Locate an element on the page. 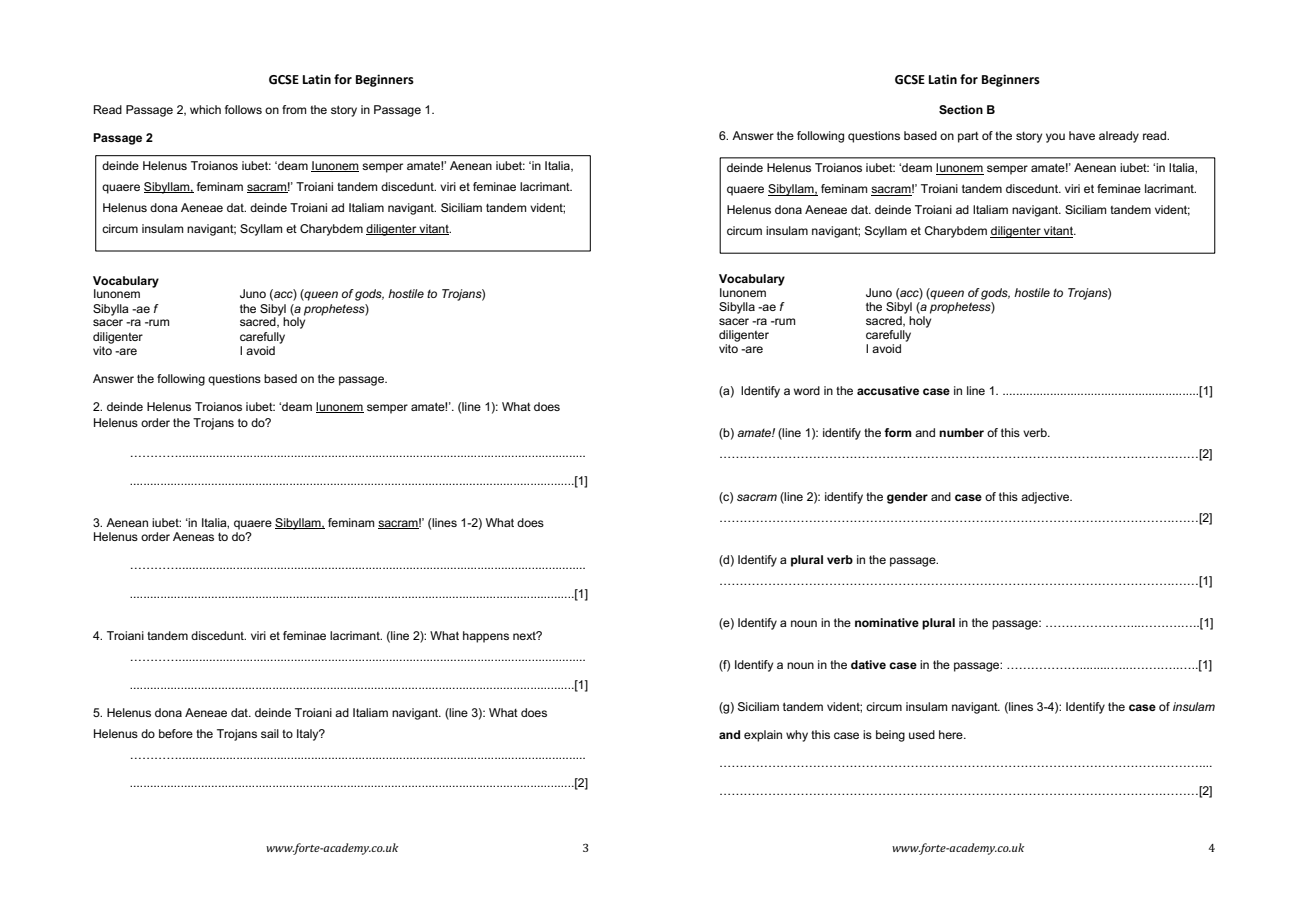 The width and height of the page is (1308, 924). number is located at coordinates (961, 432).
